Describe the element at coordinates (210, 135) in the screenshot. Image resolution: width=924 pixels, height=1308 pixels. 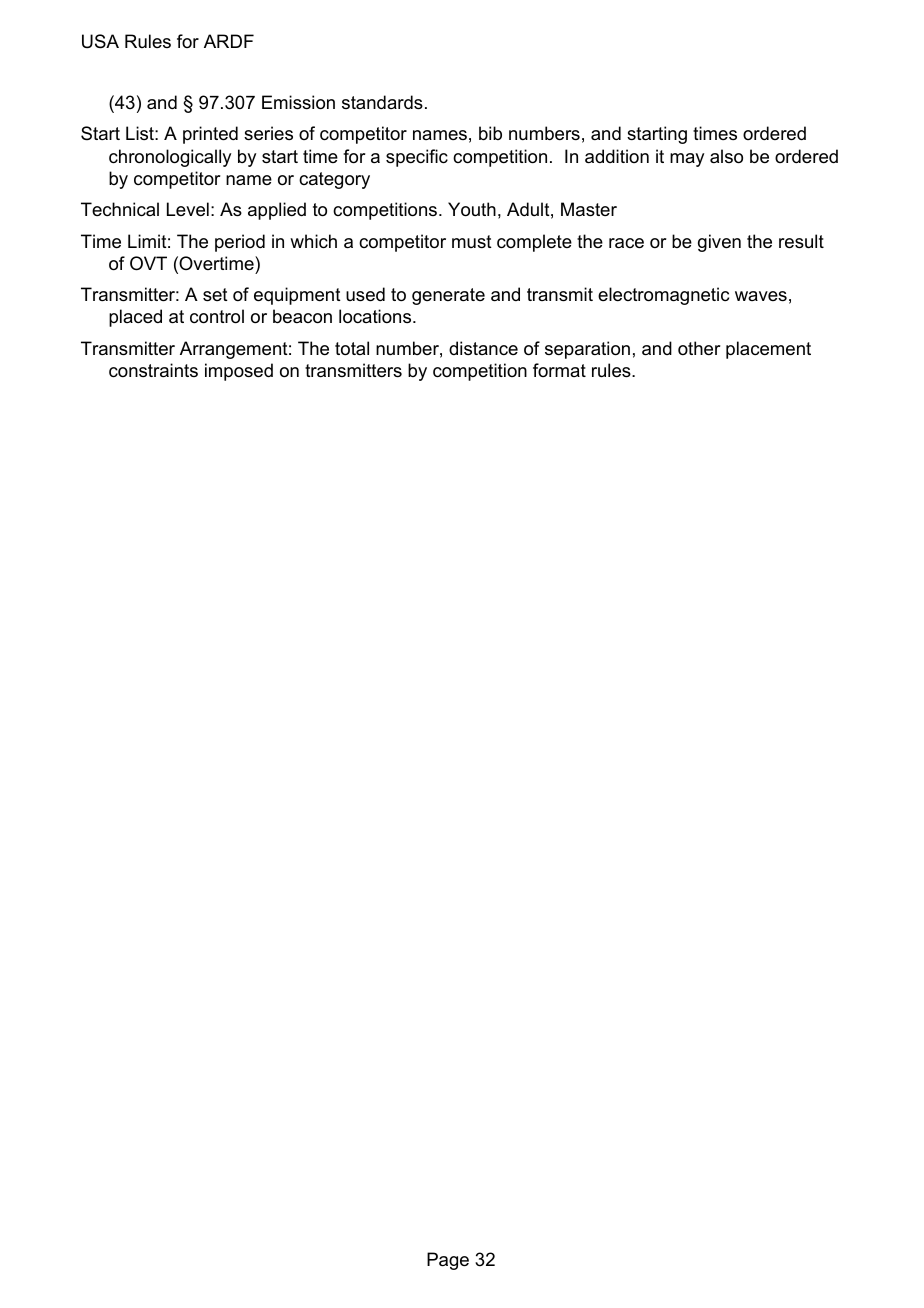
I see `printed` at that location.
